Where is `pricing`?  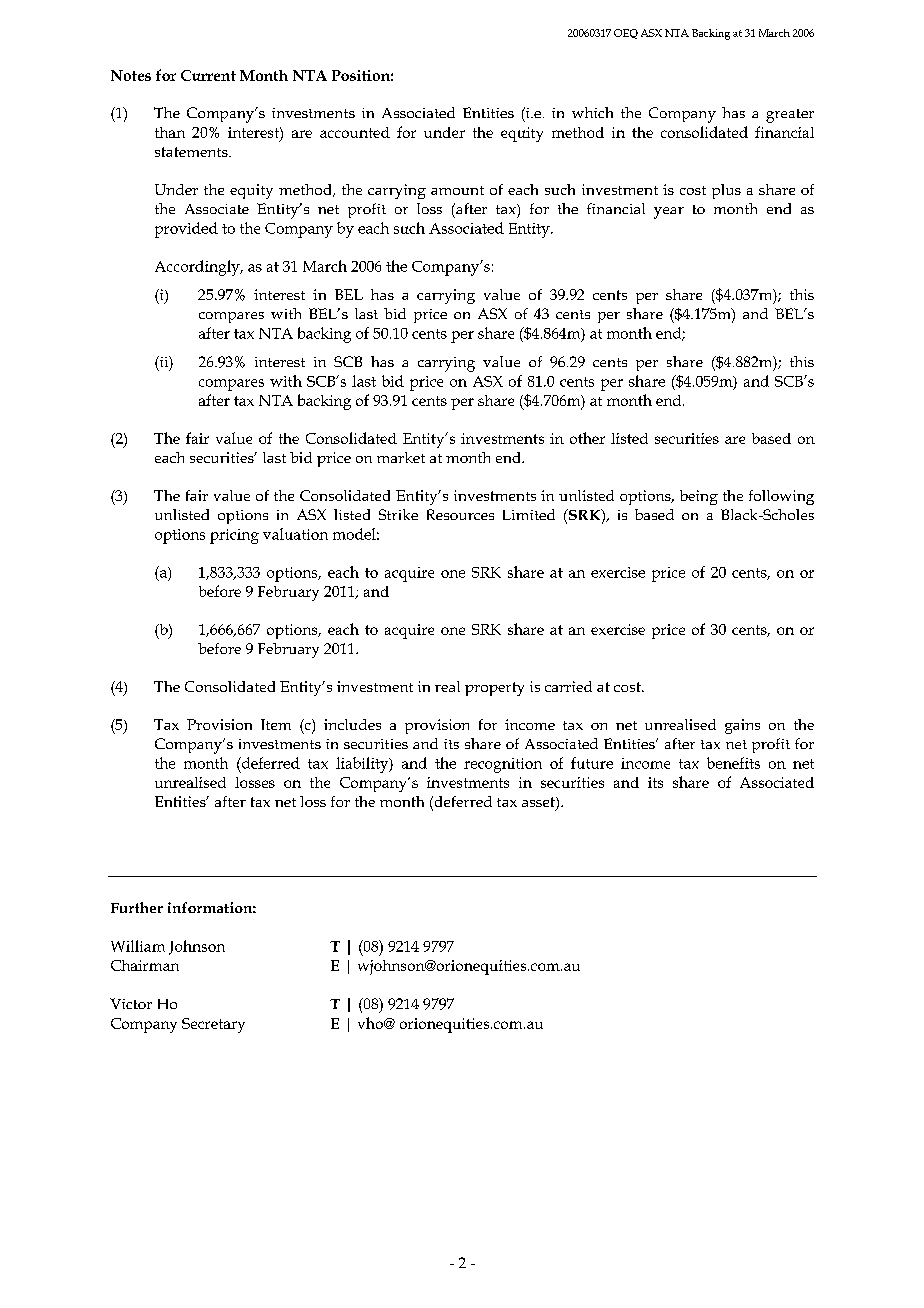 pricing is located at coordinates (234, 536).
